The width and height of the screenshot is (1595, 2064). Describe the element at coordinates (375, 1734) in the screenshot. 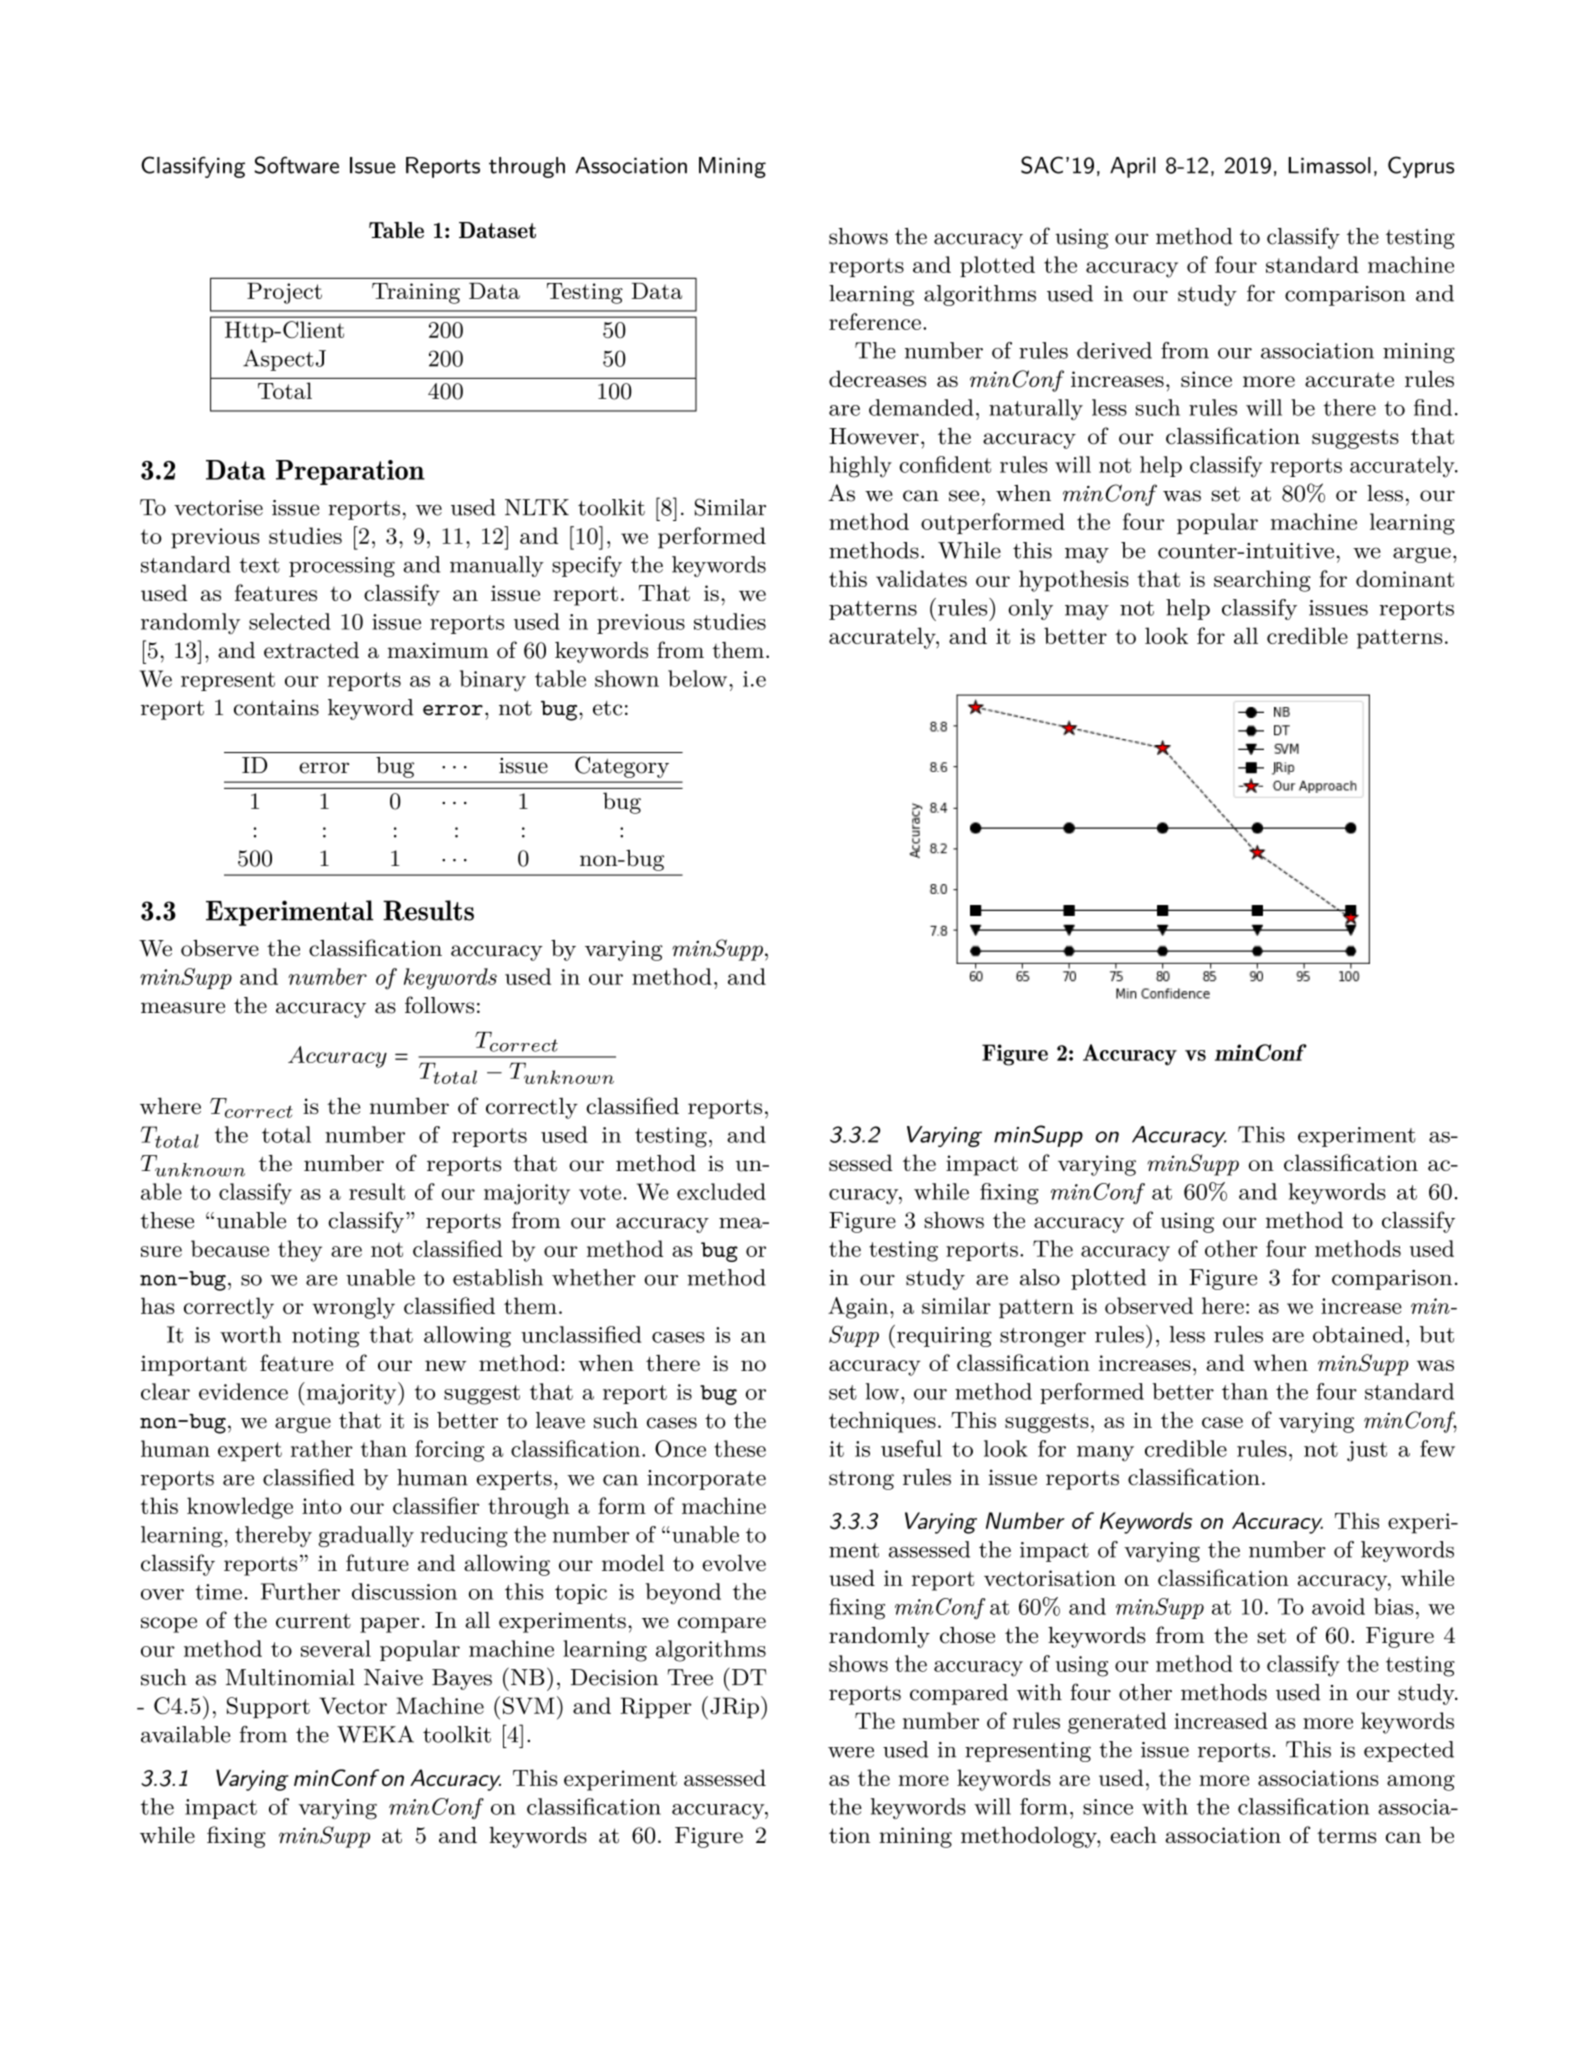

I see `WEKA` at that location.
